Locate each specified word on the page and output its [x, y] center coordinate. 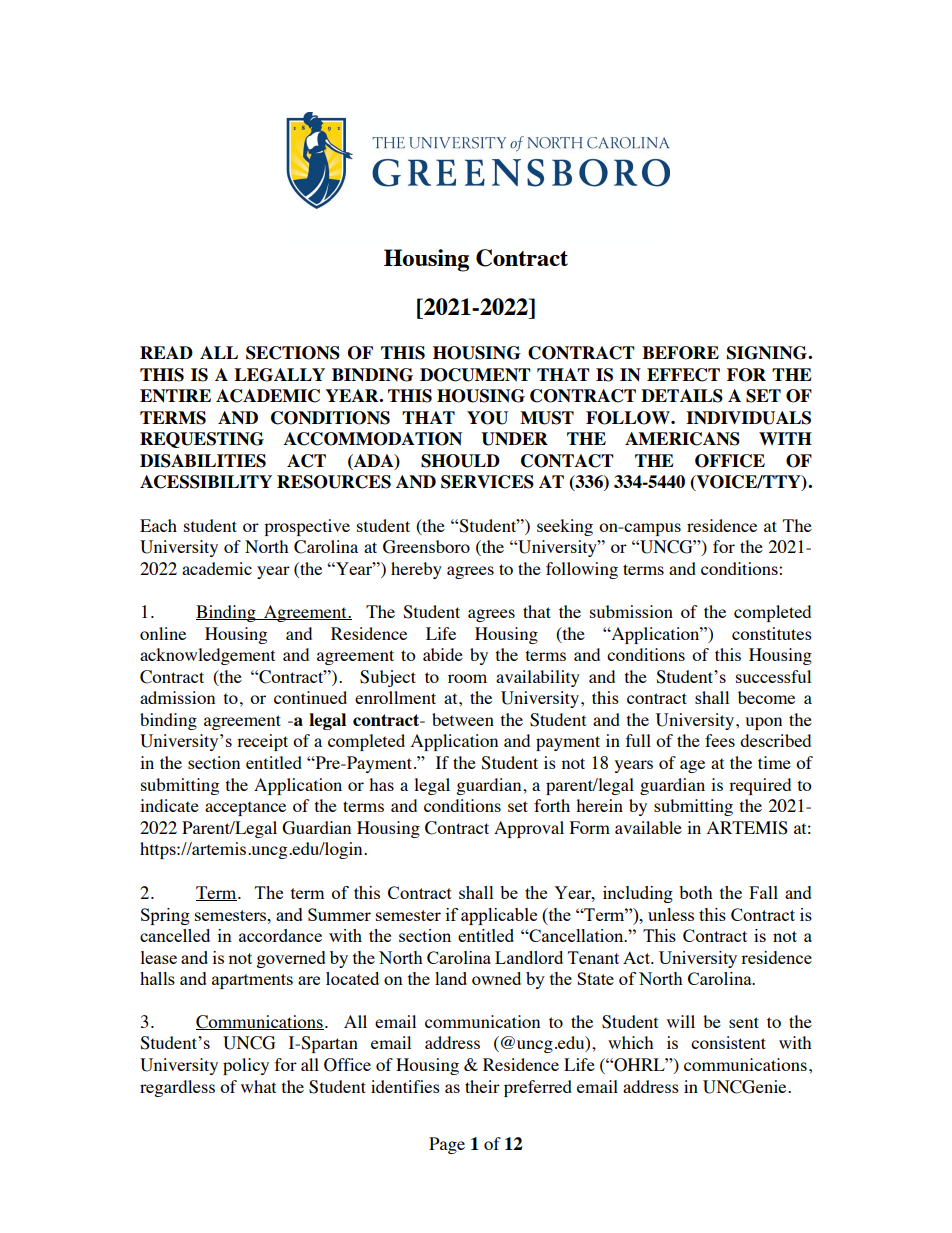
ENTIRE [175, 395]
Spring [165, 916]
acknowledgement [207, 656]
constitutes [772, 633]
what [258, 1086]
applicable [499, 916]
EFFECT [683, 375]
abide [443, 654]
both [696, 892]
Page [447, 1145]
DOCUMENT [475, 375]
